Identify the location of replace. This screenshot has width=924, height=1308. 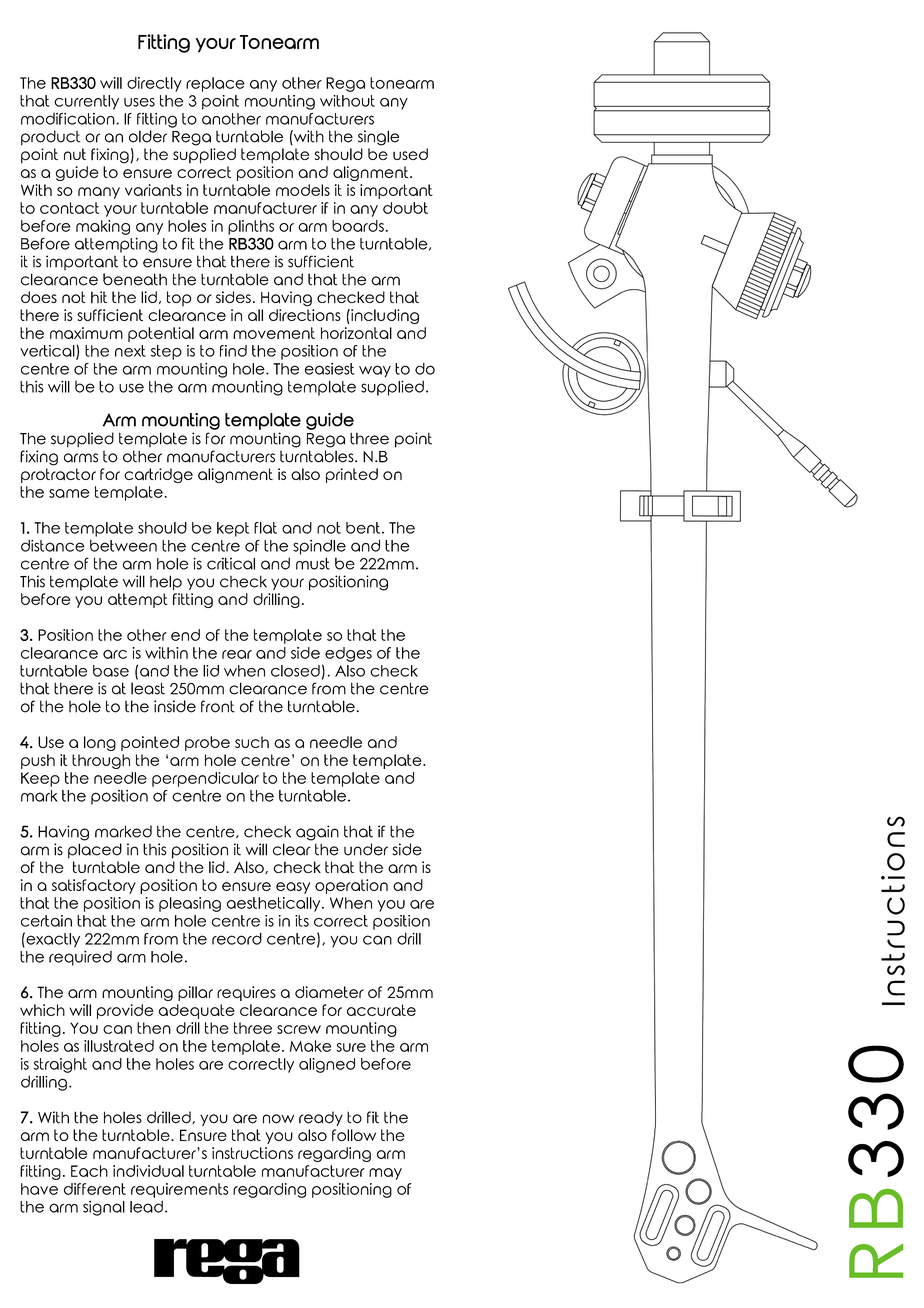
(215, 84).
